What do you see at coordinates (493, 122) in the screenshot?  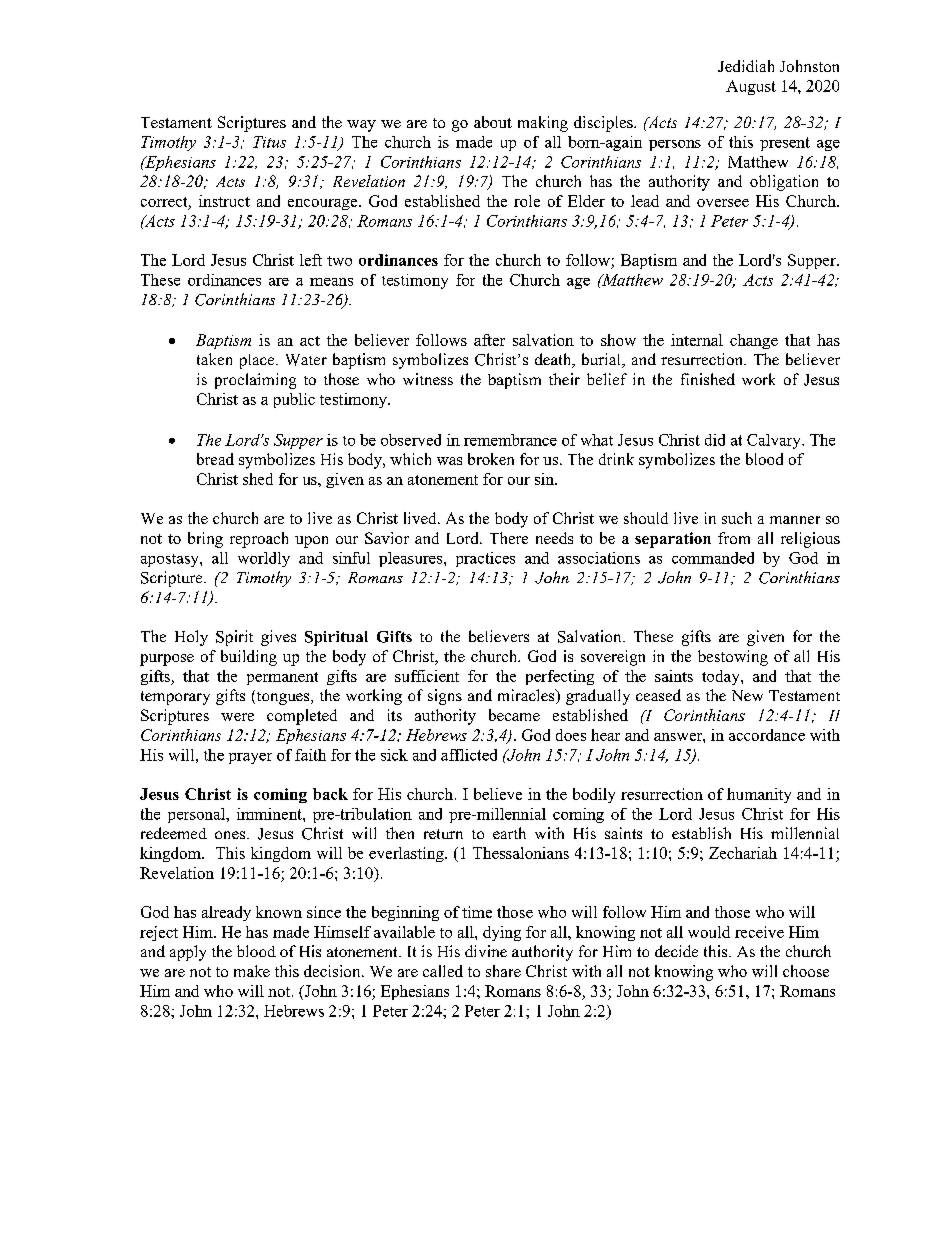 I see `about` at bounding box center [493, 122].
